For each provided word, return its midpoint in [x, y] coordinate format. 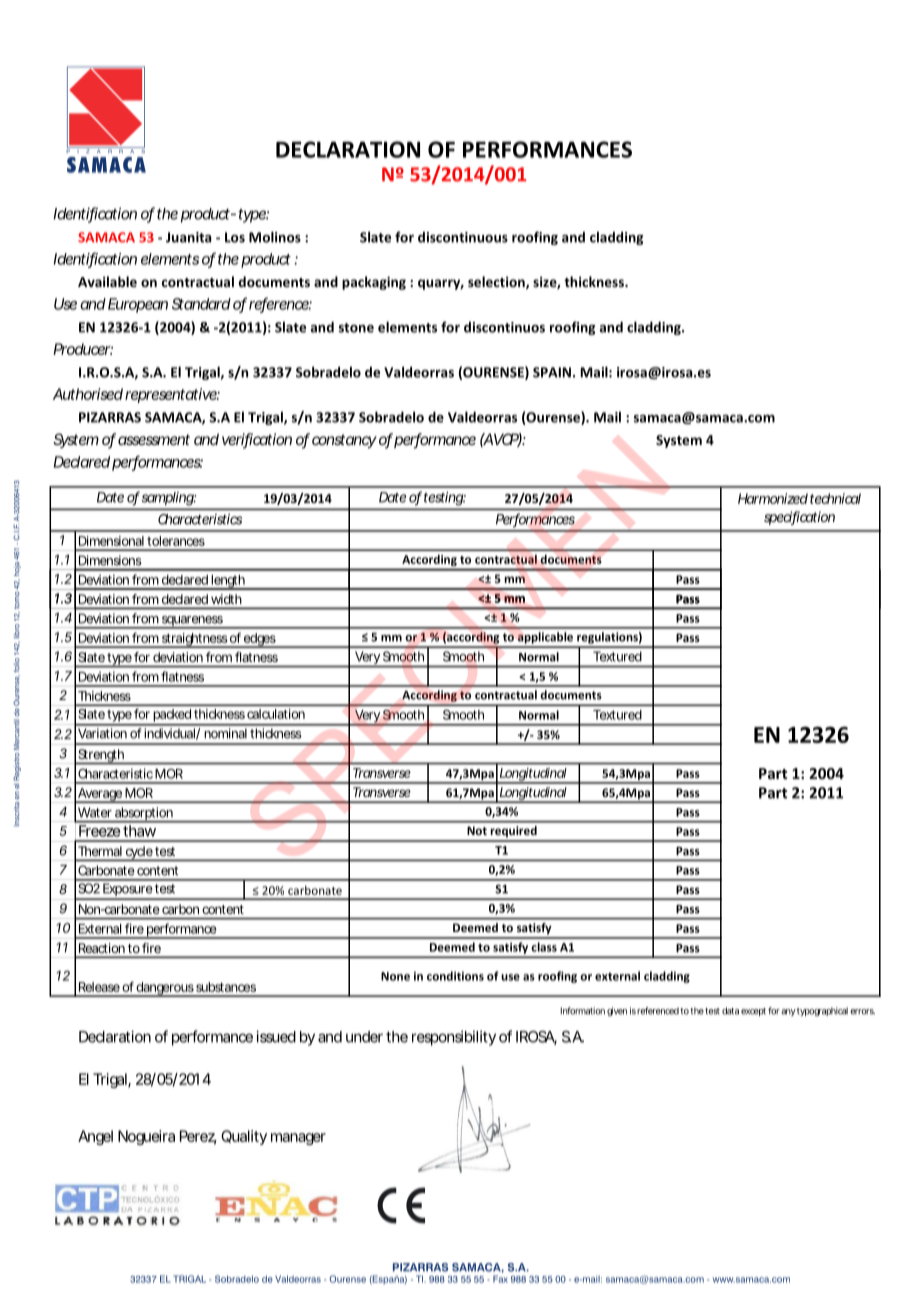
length [228, 582]
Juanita [188, 237]
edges [260, 640]
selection [497, 282]
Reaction [102, 948]
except [753, 1012]
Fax [500, 1279]
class [544, 947]
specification [799, 518]
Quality [244, 1137]
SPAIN [552, 372]
